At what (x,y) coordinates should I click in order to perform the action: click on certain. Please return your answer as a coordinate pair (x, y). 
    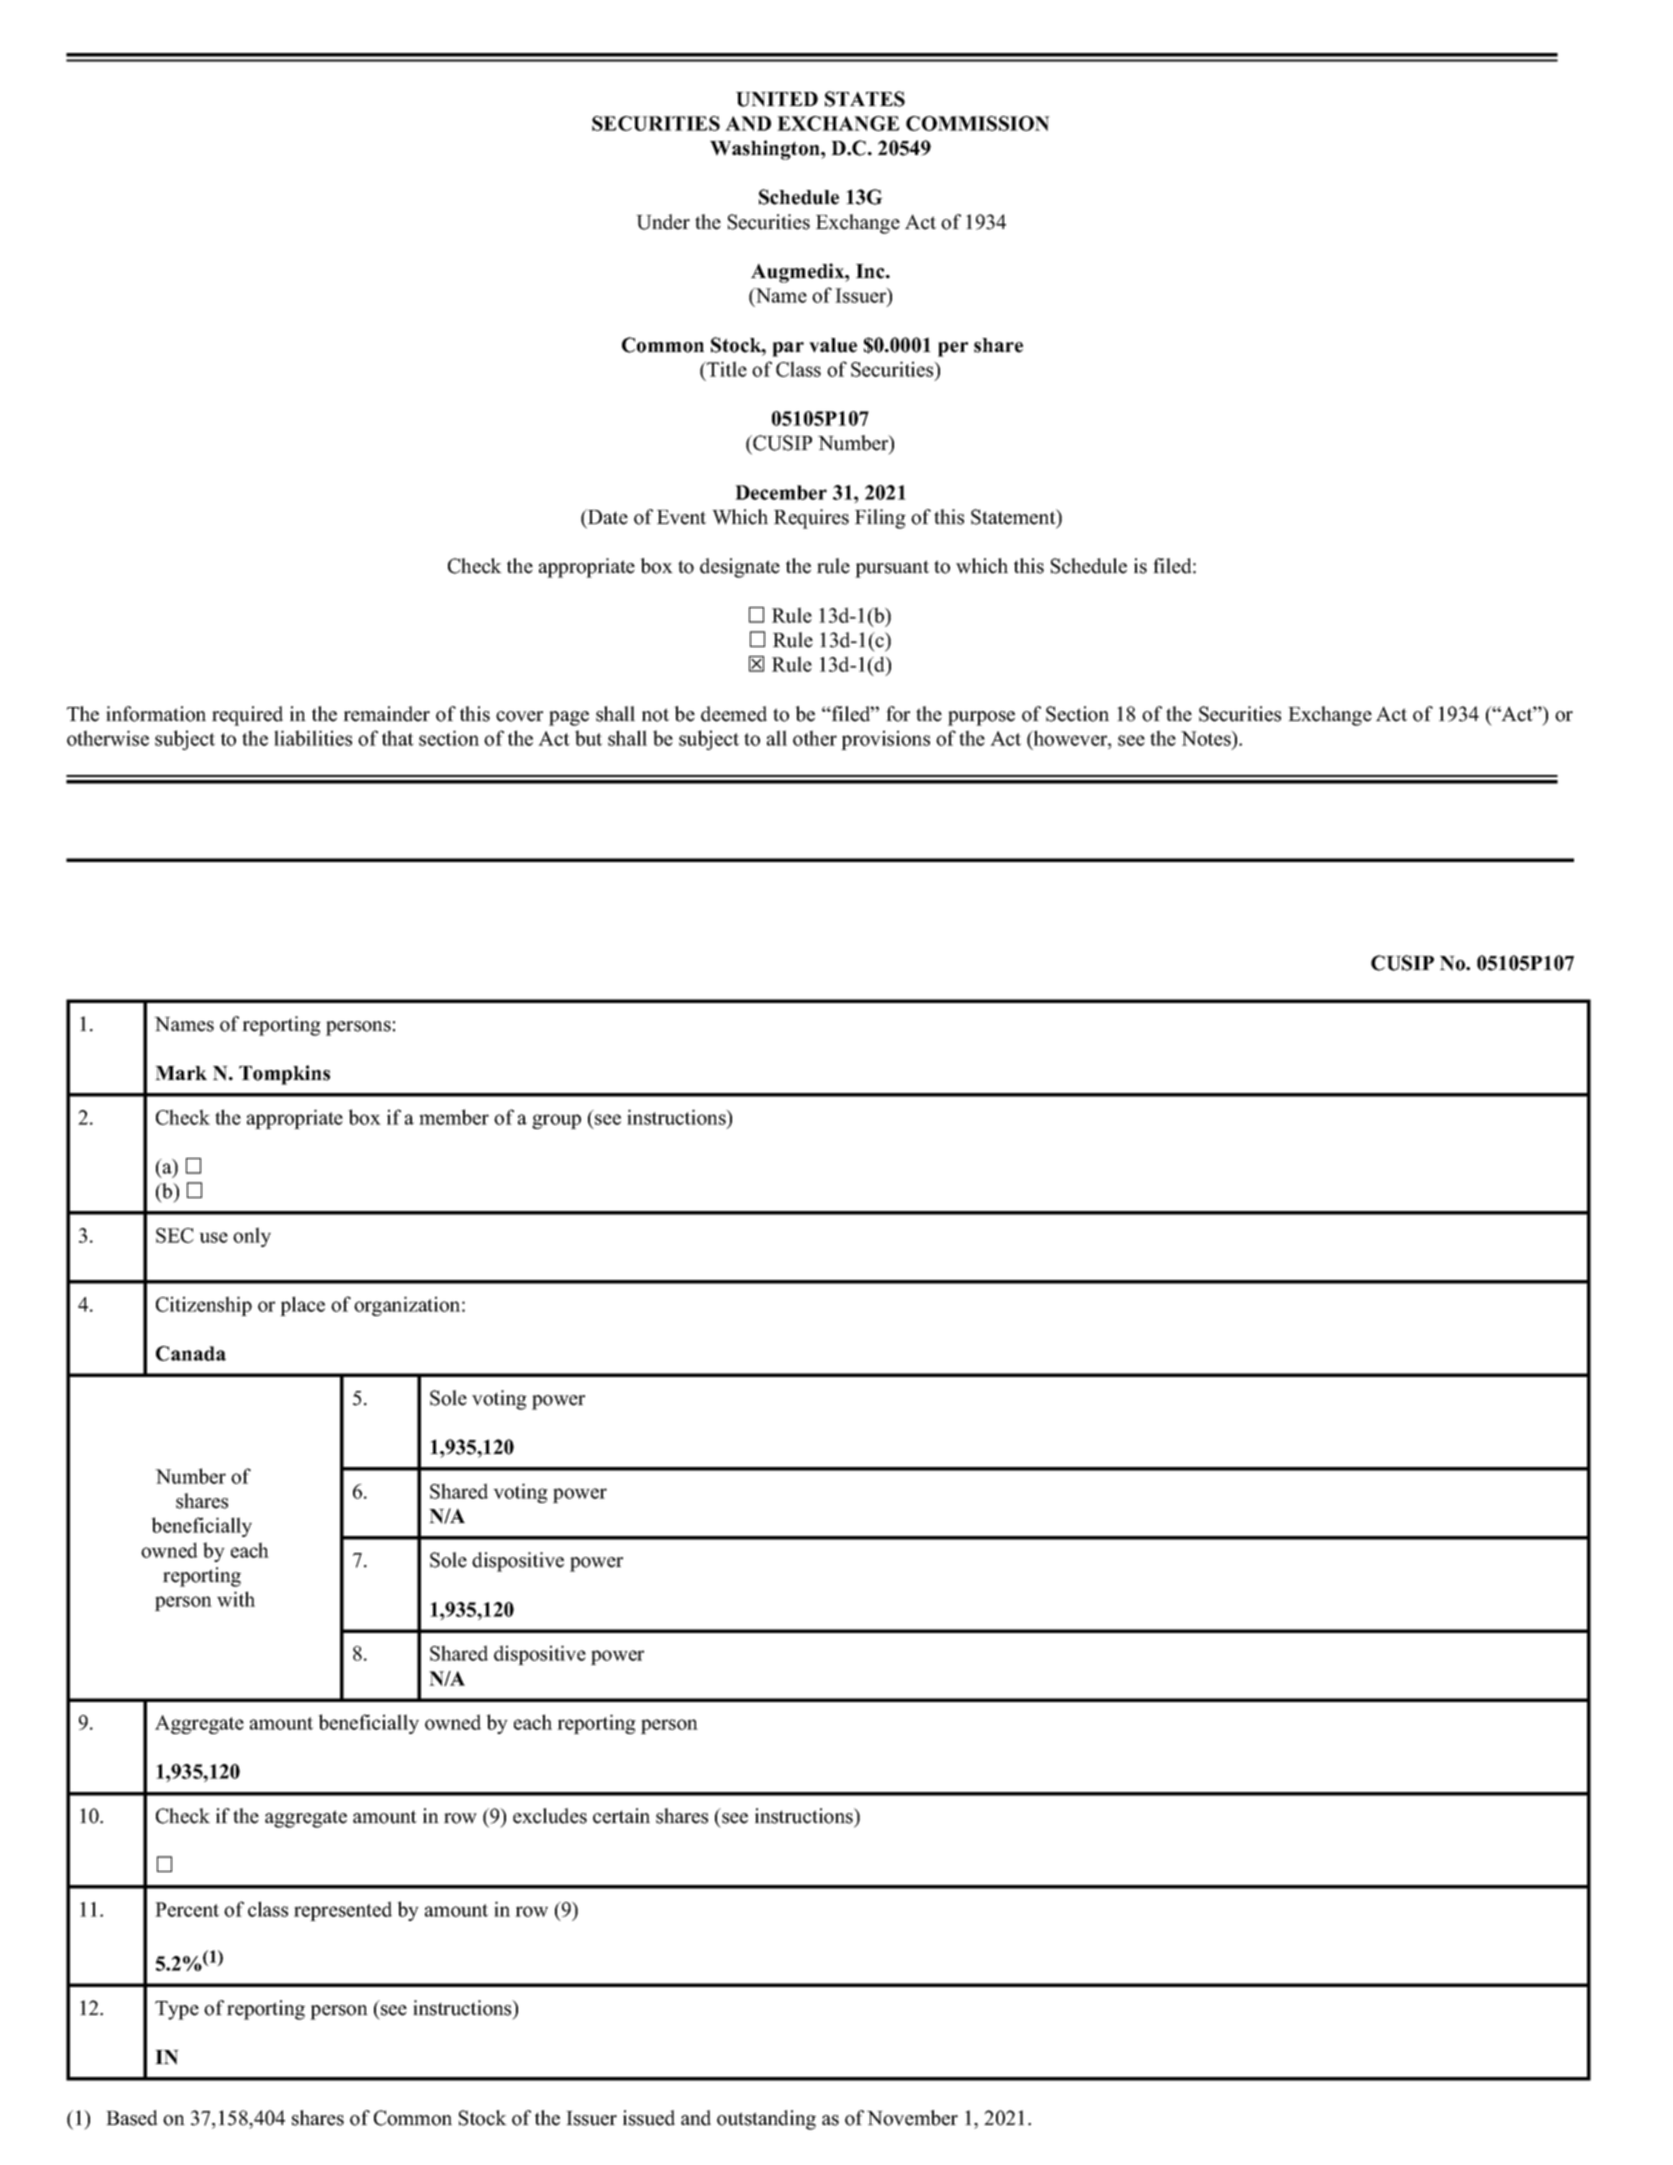
    Looking at the image, I should click on (621, 1816).
